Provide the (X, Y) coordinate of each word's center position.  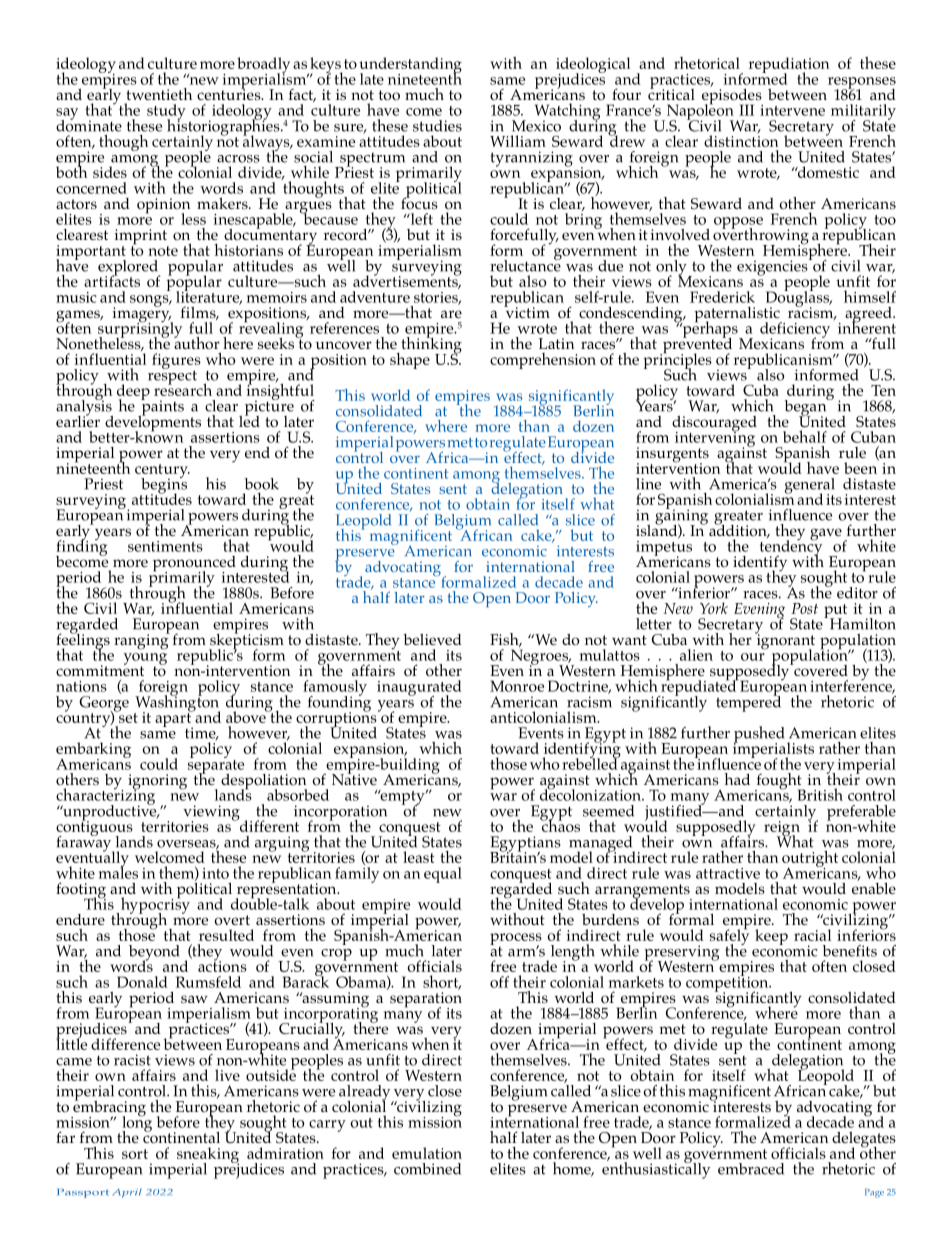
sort (135, 1154)
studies (437, 126)
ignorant (785, 642)
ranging (142, 641)
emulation (427, 1153)
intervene (792, 110)
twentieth (159, 94)
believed (432, 639)
